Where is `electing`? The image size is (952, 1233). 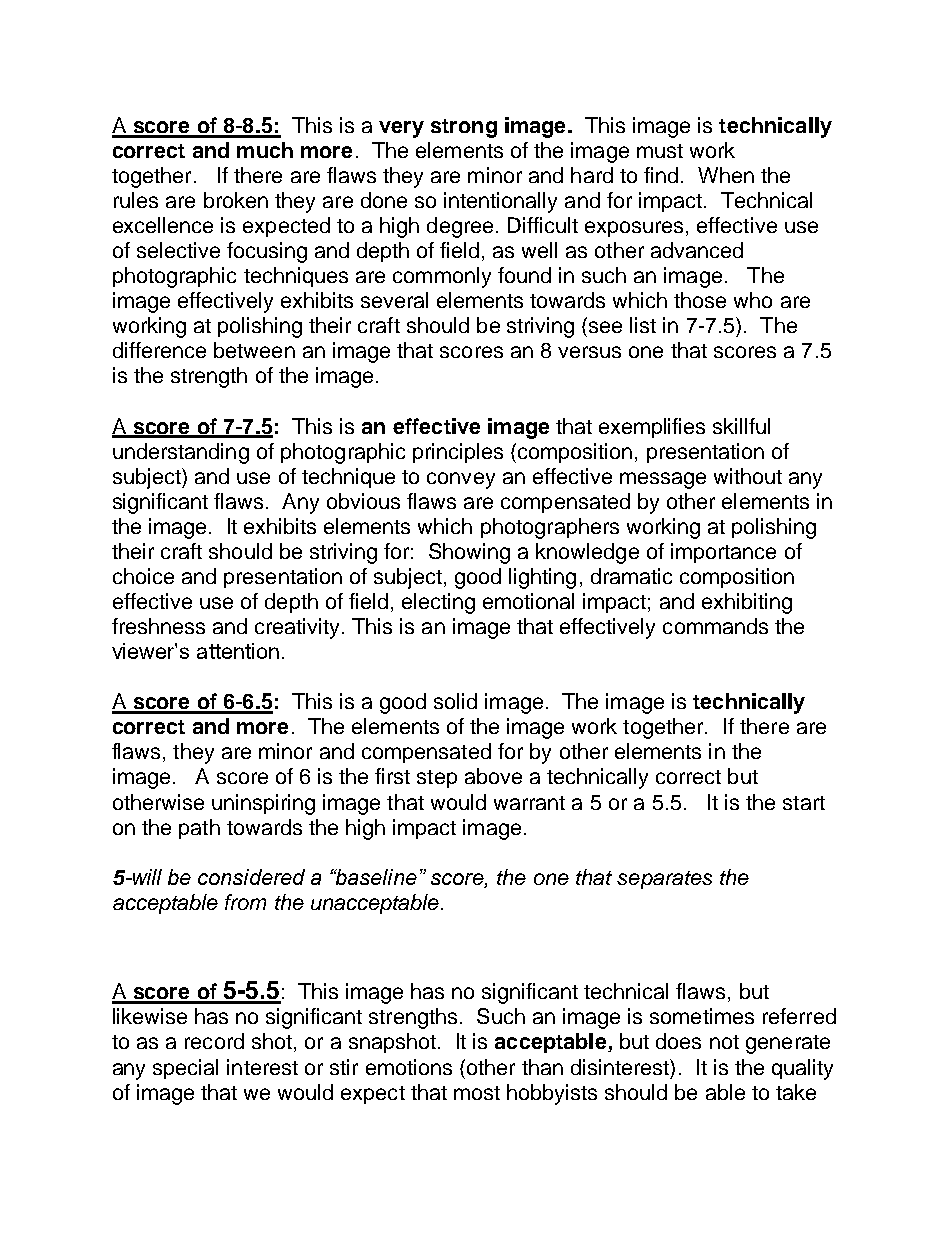 electing is located at coordinates (438, 603).
